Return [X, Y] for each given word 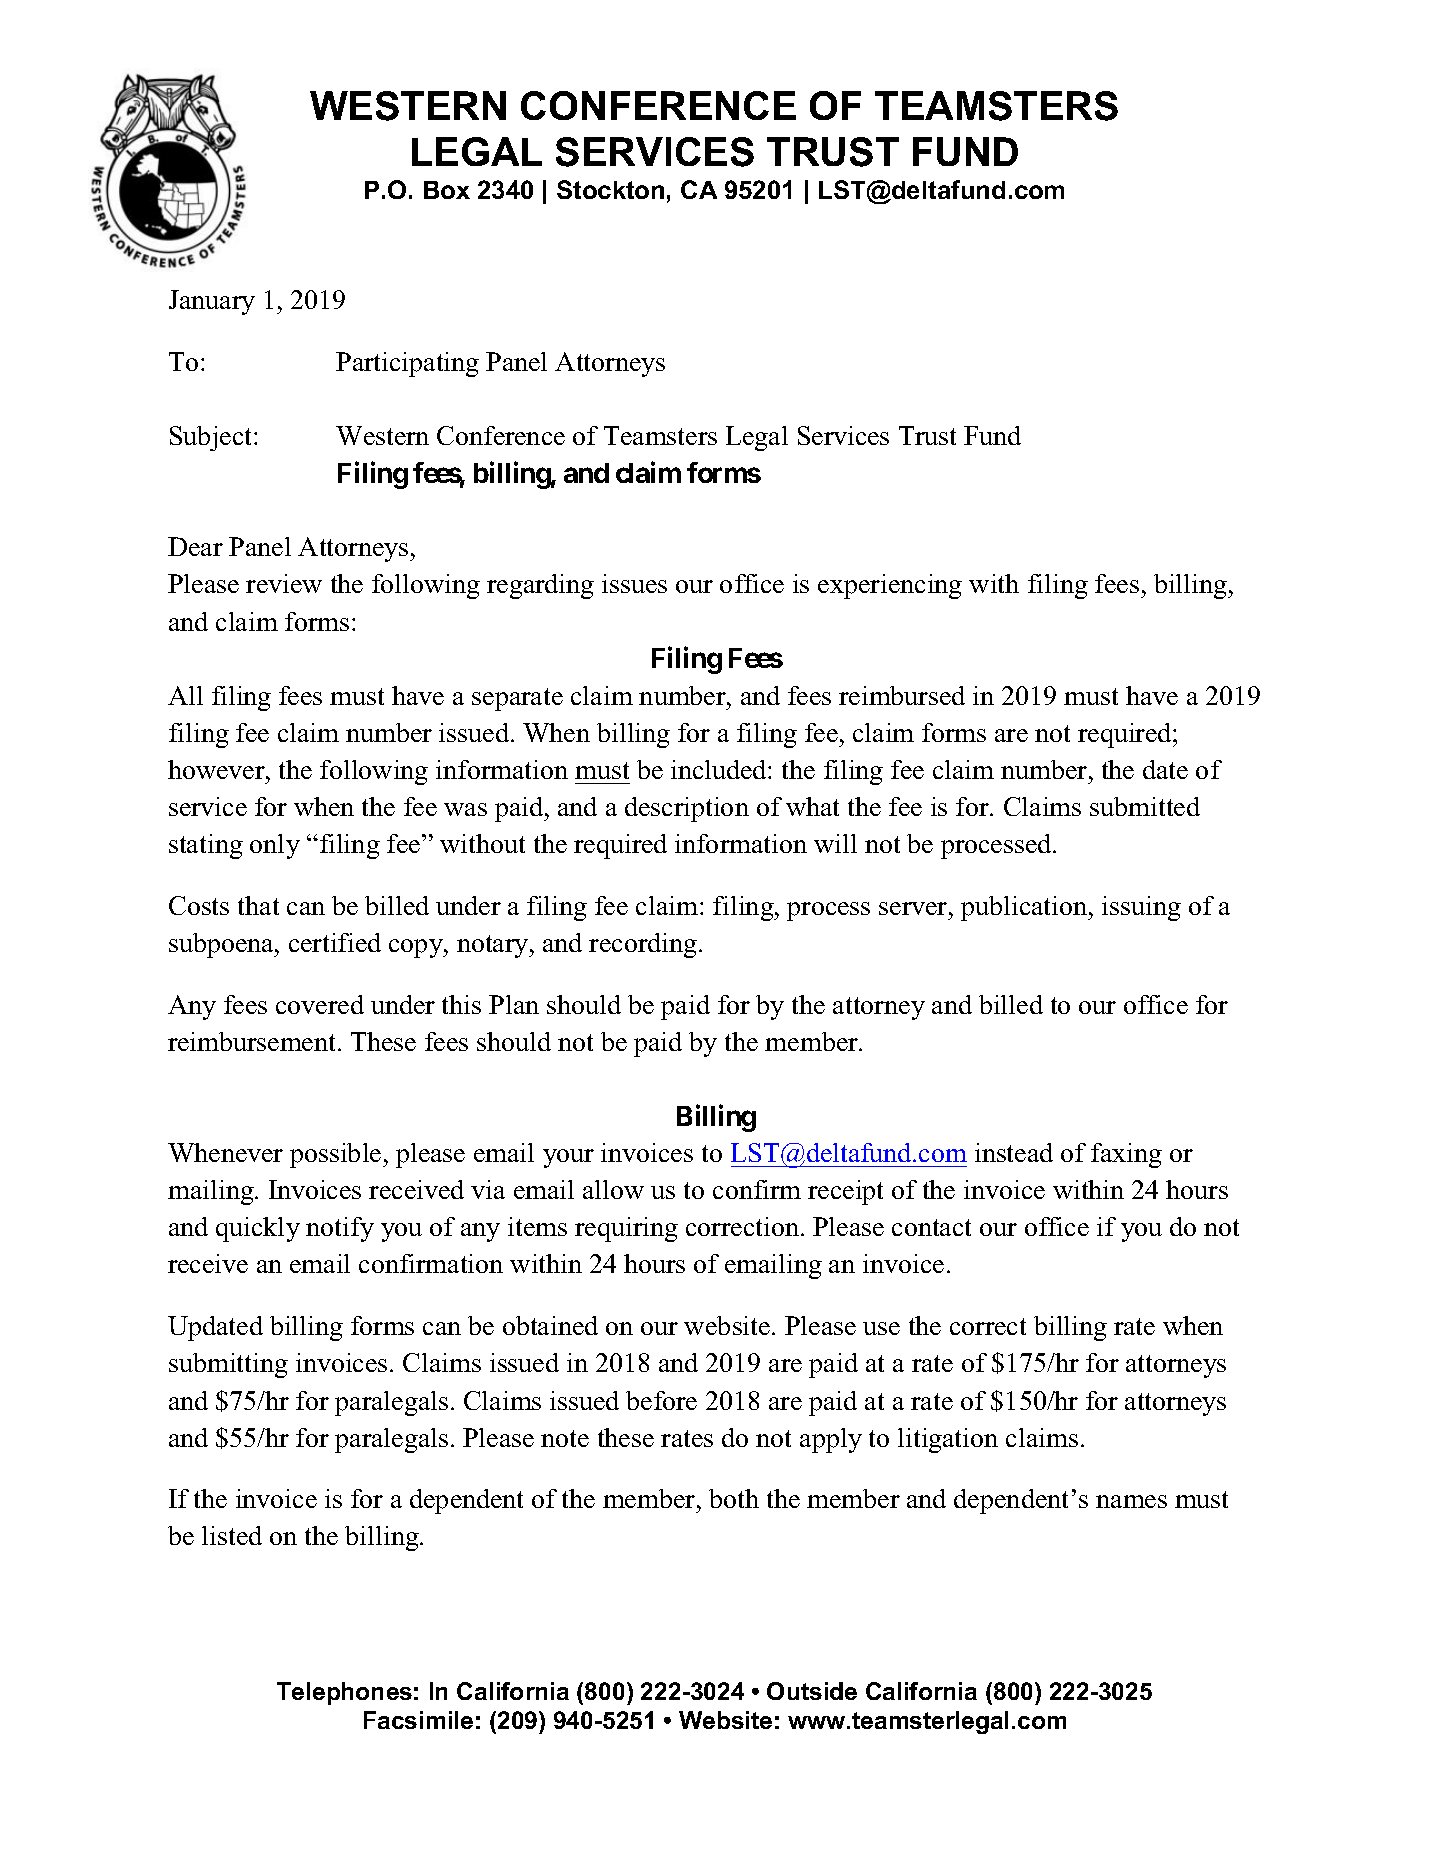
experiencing [890, 586]
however [217, 769]
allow [613, 1189]
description [687, 809]
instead [1014, 1152]
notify [340, 1229]
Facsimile [418, 1720]
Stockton [610, 189]
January [212, 302]
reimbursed [902, 695]
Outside [812, 1691]
